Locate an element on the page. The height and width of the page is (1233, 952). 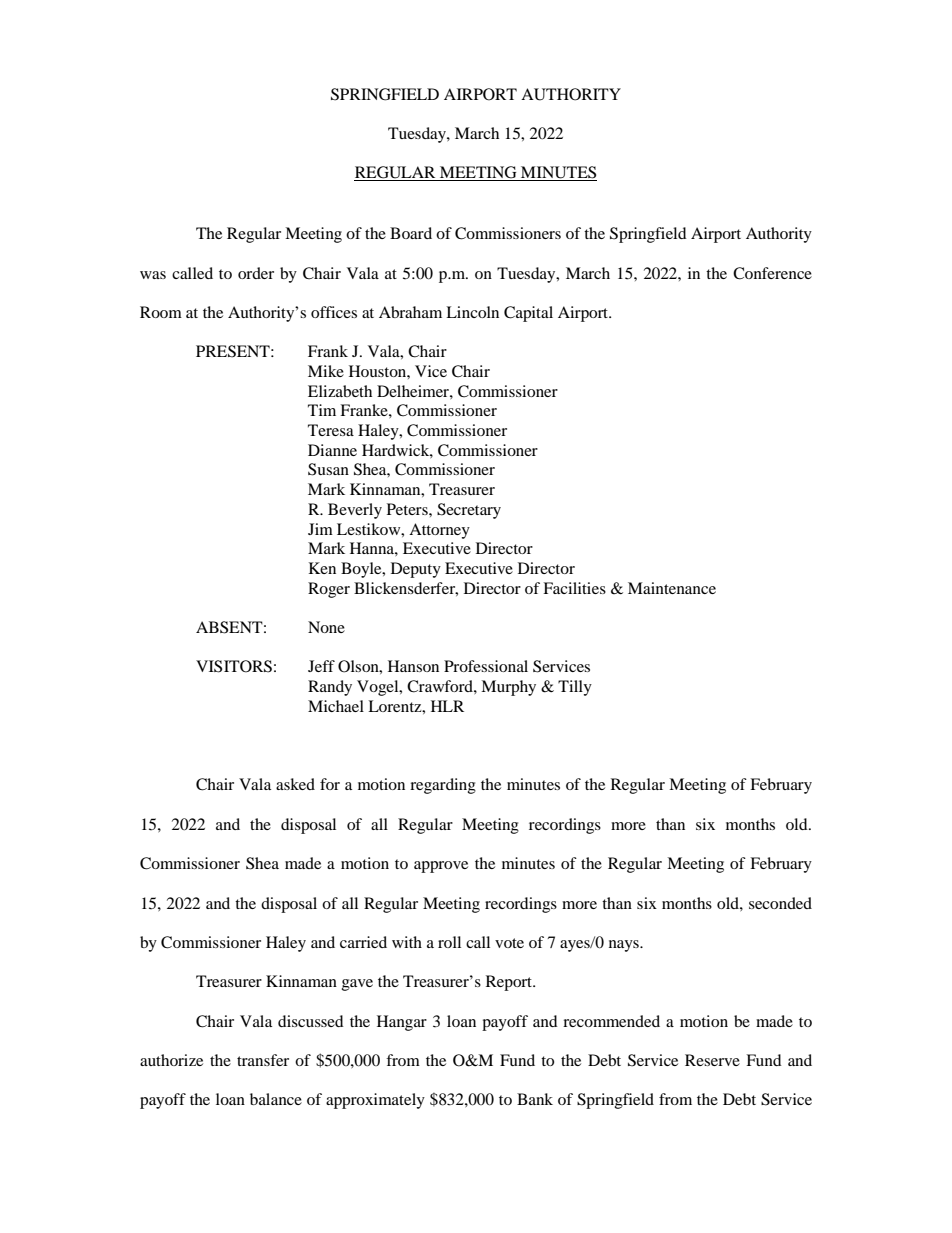
Maintenance is located at coordinates (672, 588).
